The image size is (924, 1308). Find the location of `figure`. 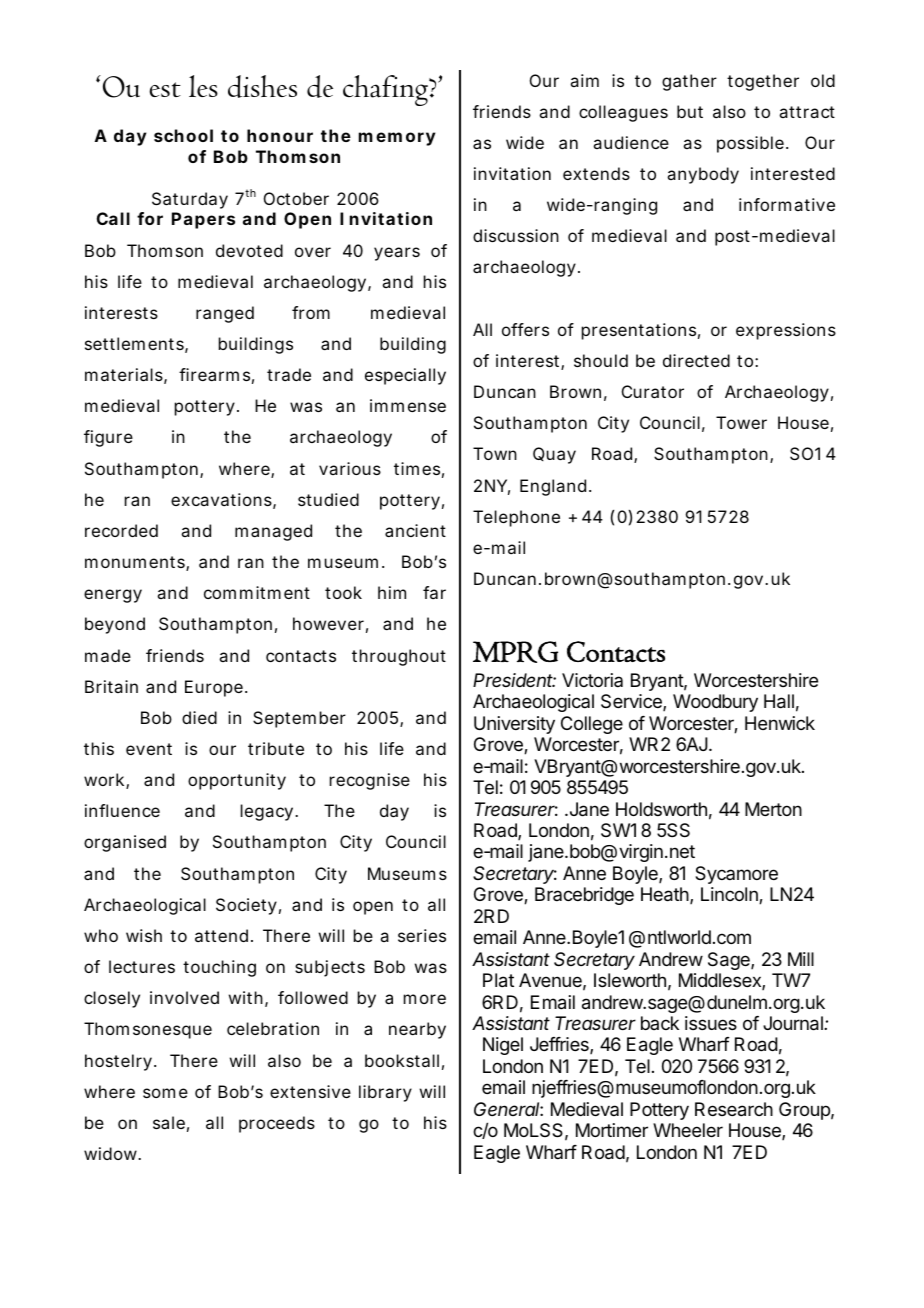

figure is located at coordinates (108, 438).
